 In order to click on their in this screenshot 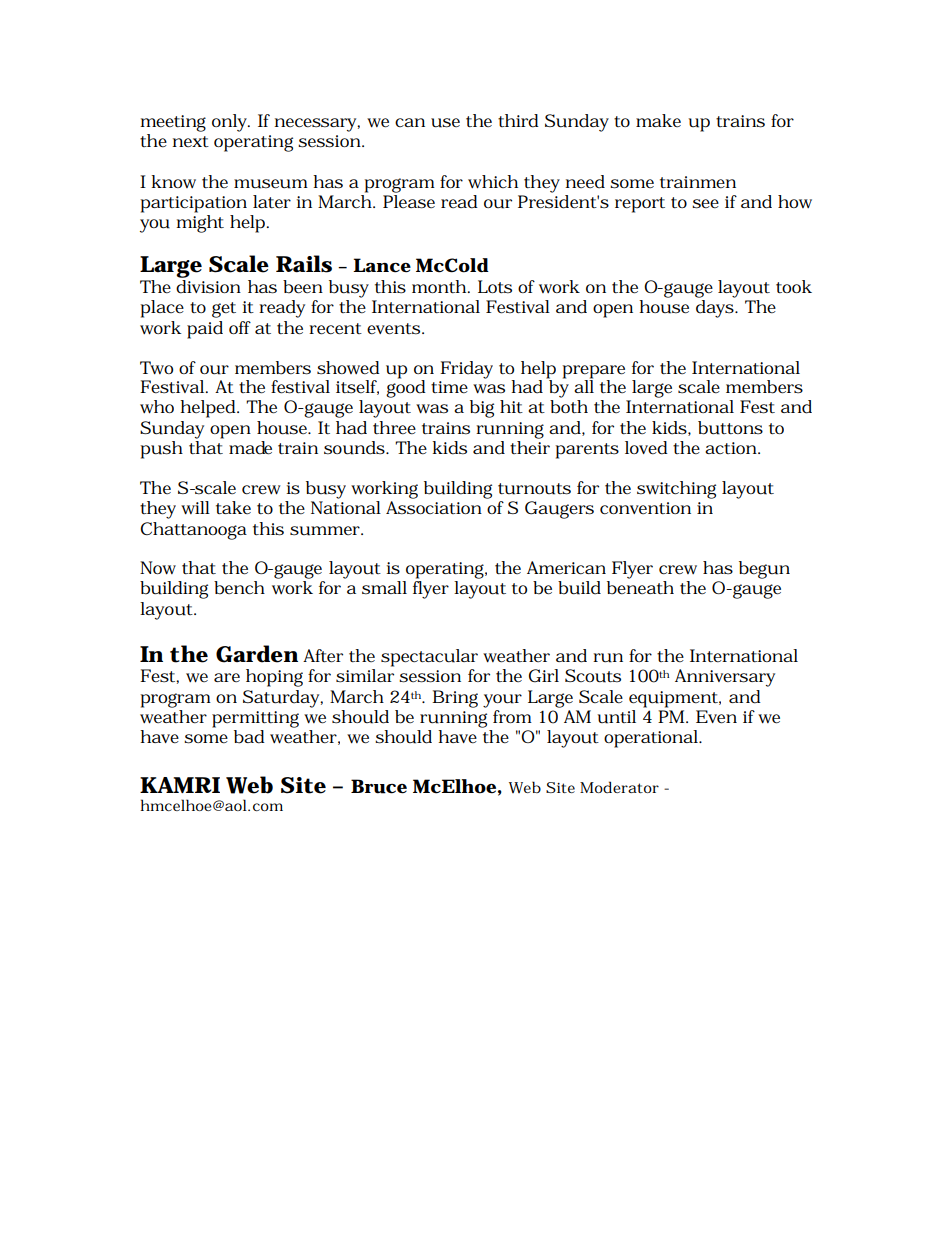, I will do `click(530, 448)`.
